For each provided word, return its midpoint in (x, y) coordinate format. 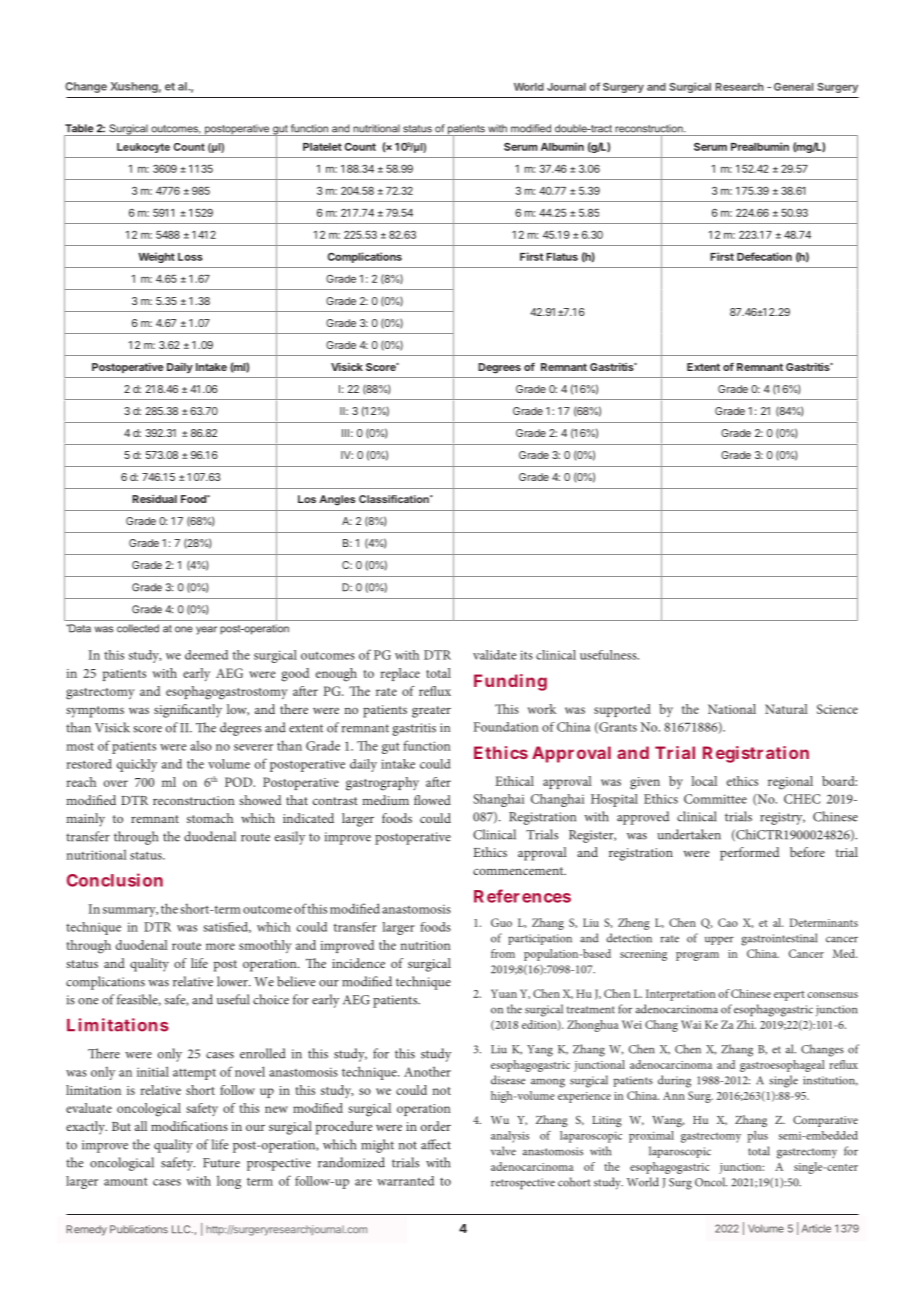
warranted (405, 1181)
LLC (182, 1229)
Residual (154, 499)
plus (757, 1137)
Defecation (764, 256)
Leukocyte (143, 148)
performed (749, 854)
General (793, 87)
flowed (432, 800)
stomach (210, 818)
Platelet (322, 147)
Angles (337, 500)
